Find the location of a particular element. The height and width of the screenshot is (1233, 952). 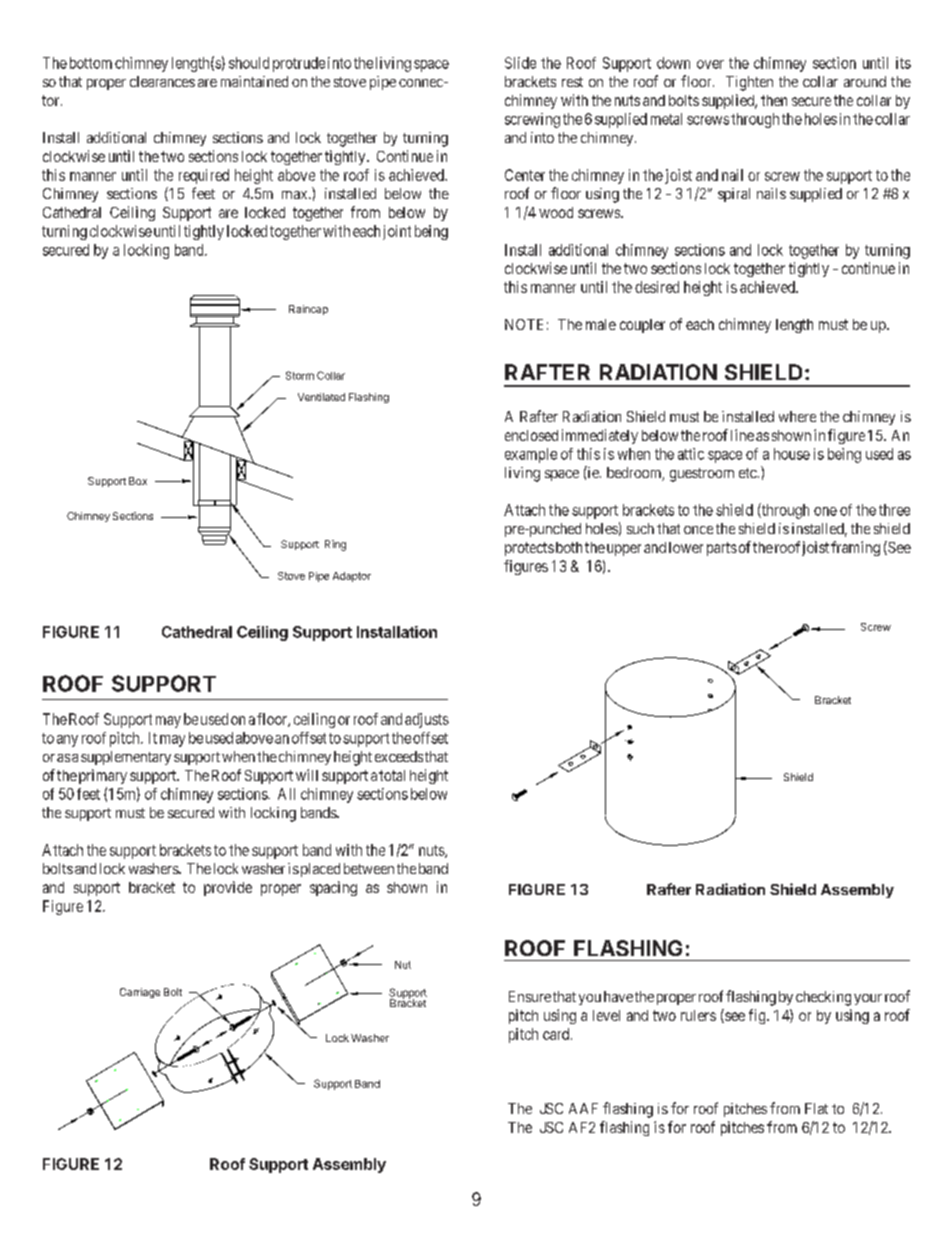

card is located at coordinates (557, 1034).
